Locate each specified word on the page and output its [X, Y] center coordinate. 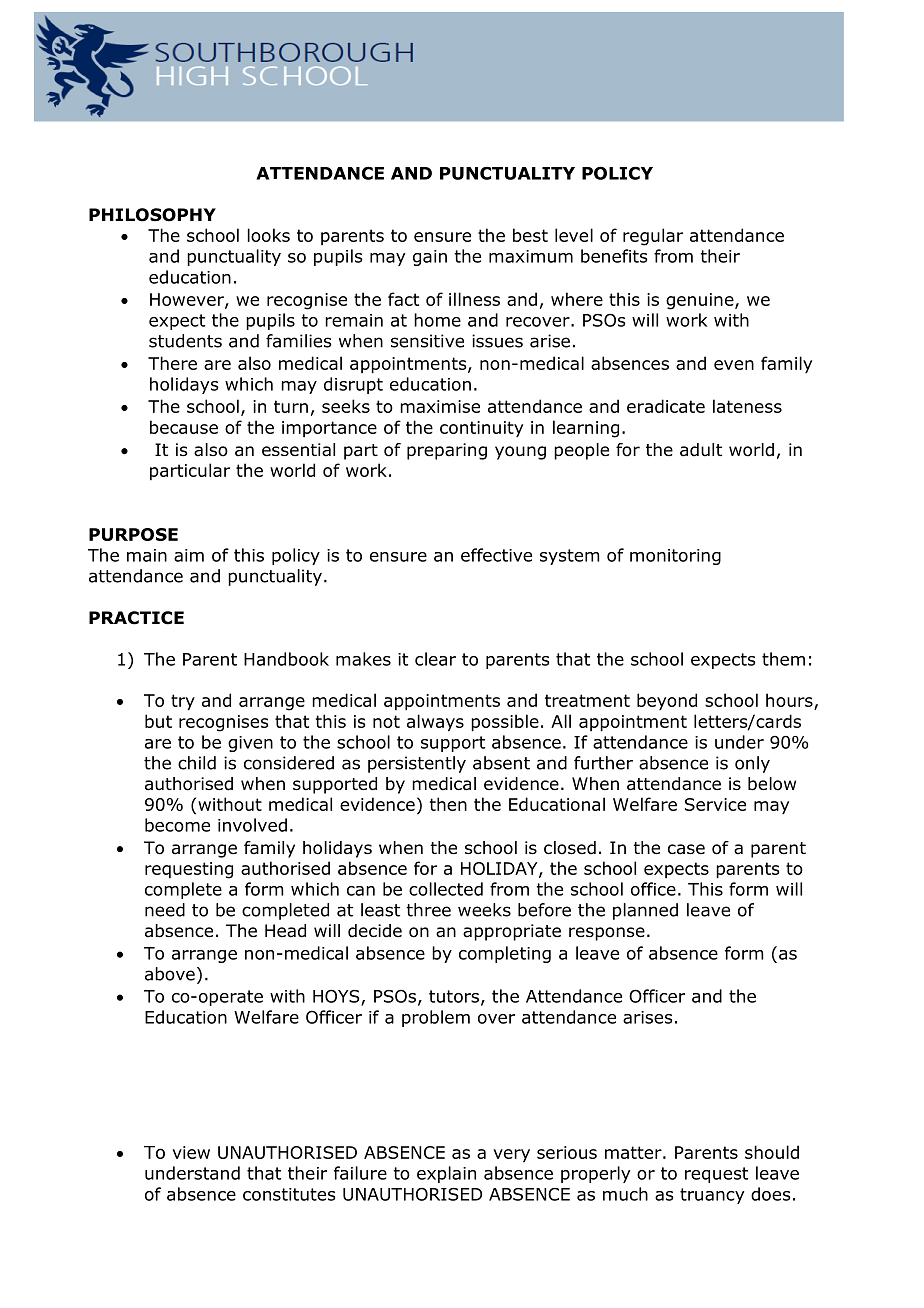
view [191, 1152]
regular [653, 237]
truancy [712, 1196]
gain [430, 258]
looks [269, 235]
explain [446, 1174]
